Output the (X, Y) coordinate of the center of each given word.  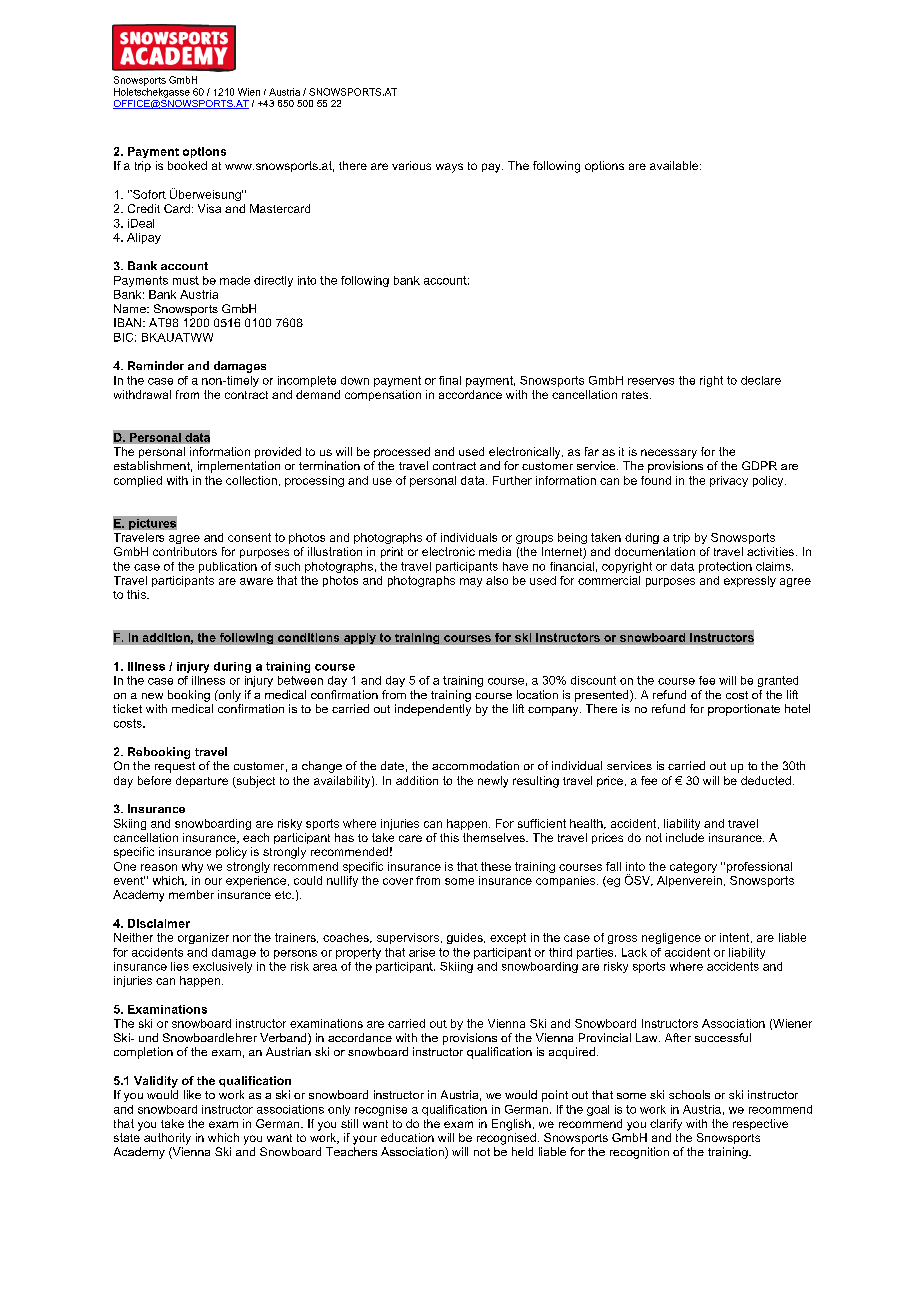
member (191, 894)
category (693, 867)
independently (433, 710)
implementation (239, 467)
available (674, 165)
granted (778, 681)
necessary (669, 454)
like (192, 1094)
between (300, 680)
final (450, 380)
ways (449, 168)
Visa (209, 208)
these (496, 866)
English (511, 1125)
